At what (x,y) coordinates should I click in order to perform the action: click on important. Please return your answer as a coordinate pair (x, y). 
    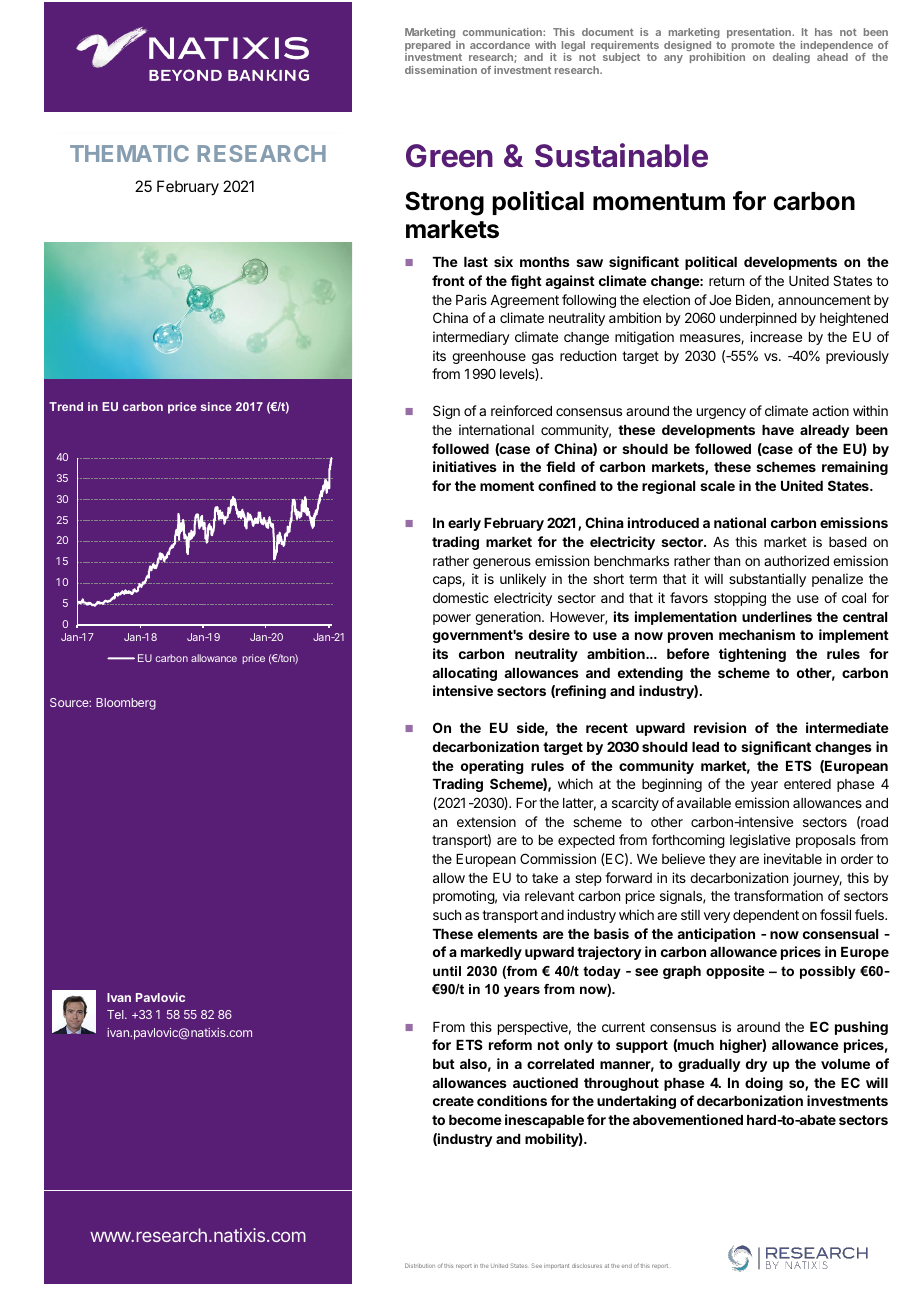
    Looking at the image, I should click on (556, 1266).
